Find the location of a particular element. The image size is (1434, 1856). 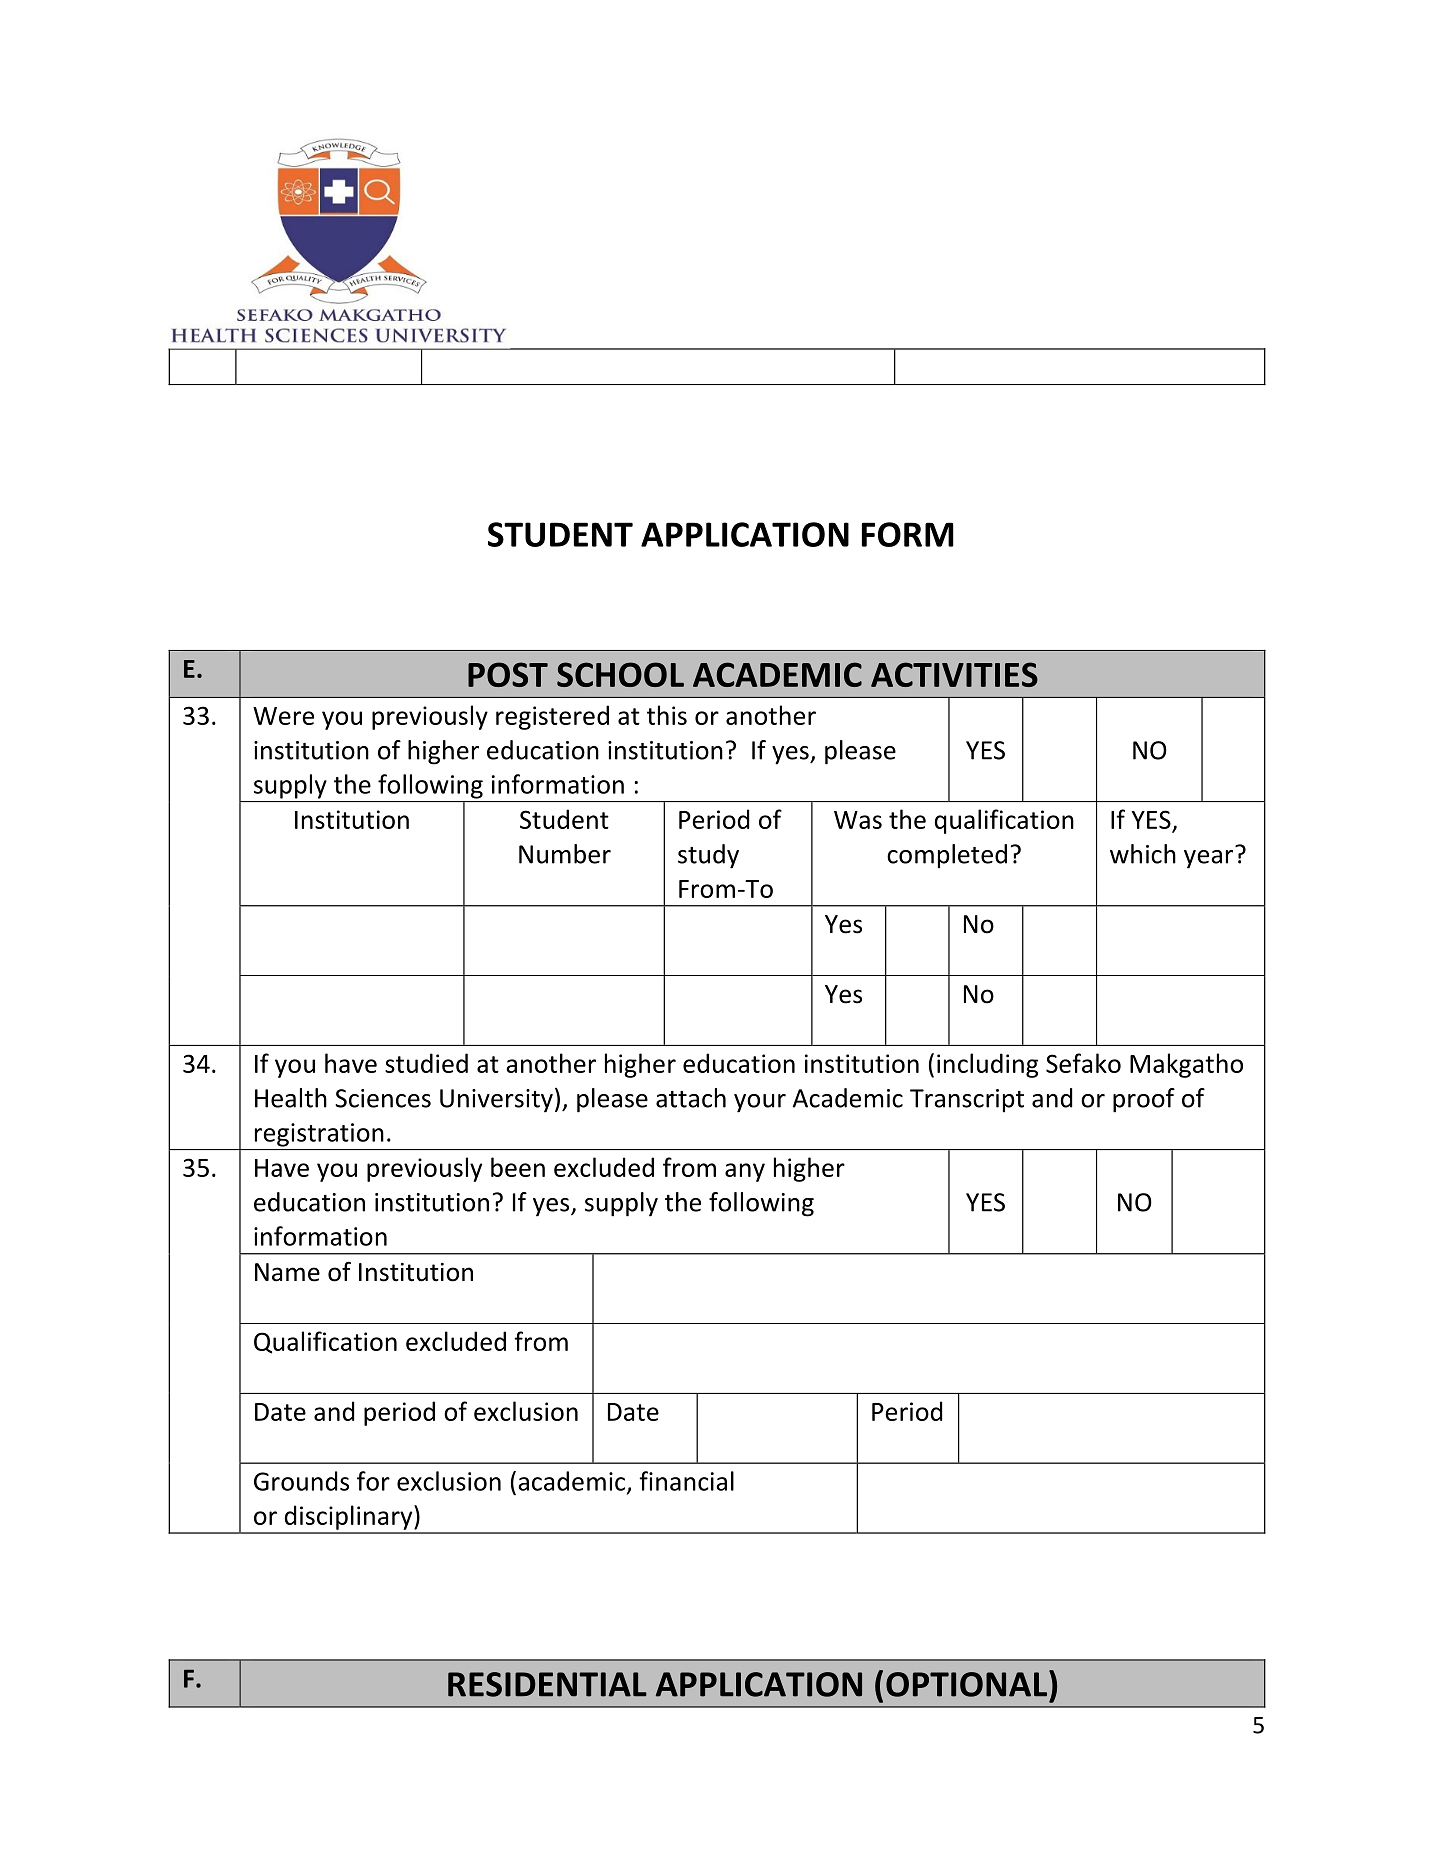

financial is located at coordinates (686, 1481).
